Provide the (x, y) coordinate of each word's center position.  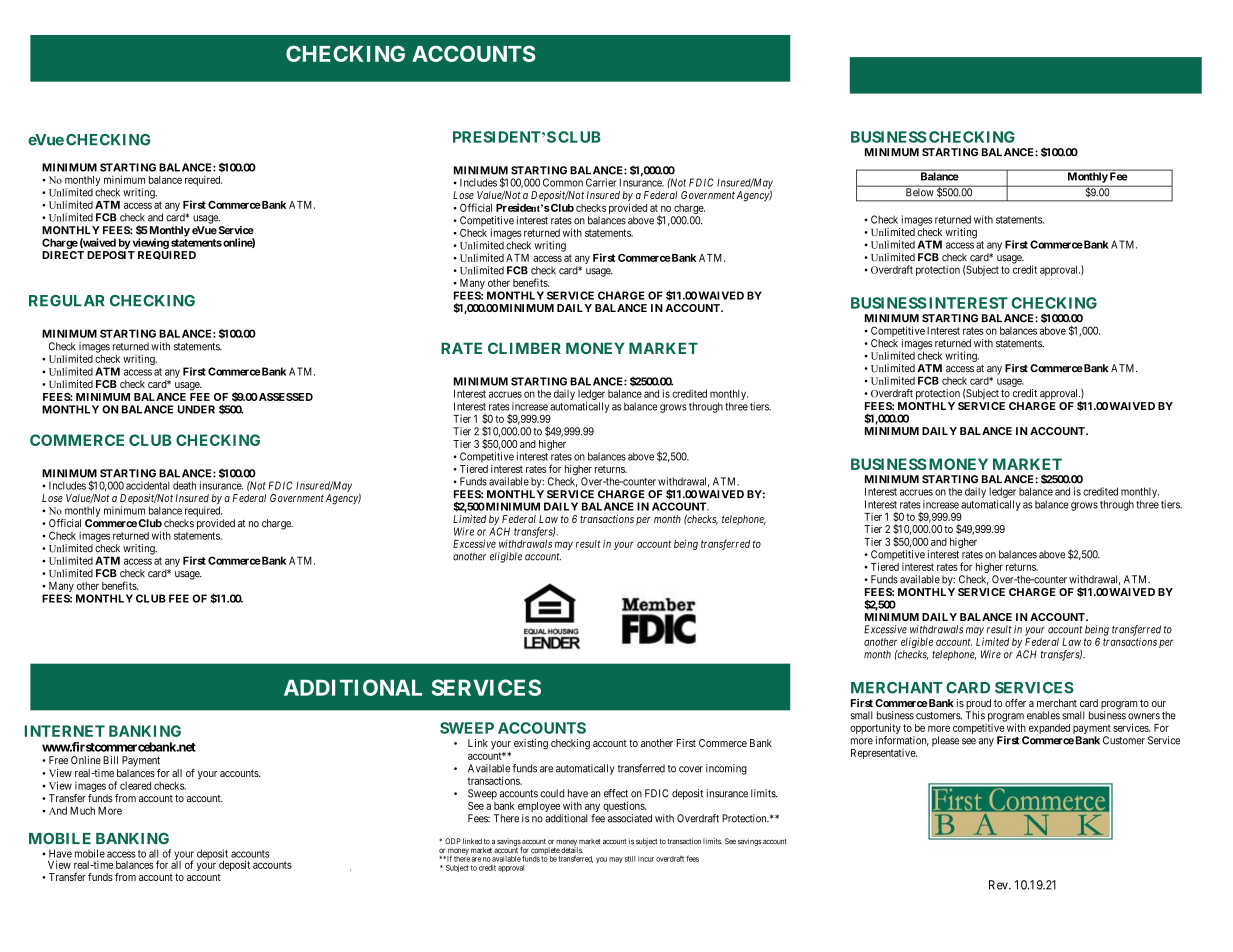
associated (630, 818)
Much (82, 810)
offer (1015, 702)
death (184, 485)
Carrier (601, 182)
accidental (148, 485)
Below (919, 191)
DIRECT (63, 255)
